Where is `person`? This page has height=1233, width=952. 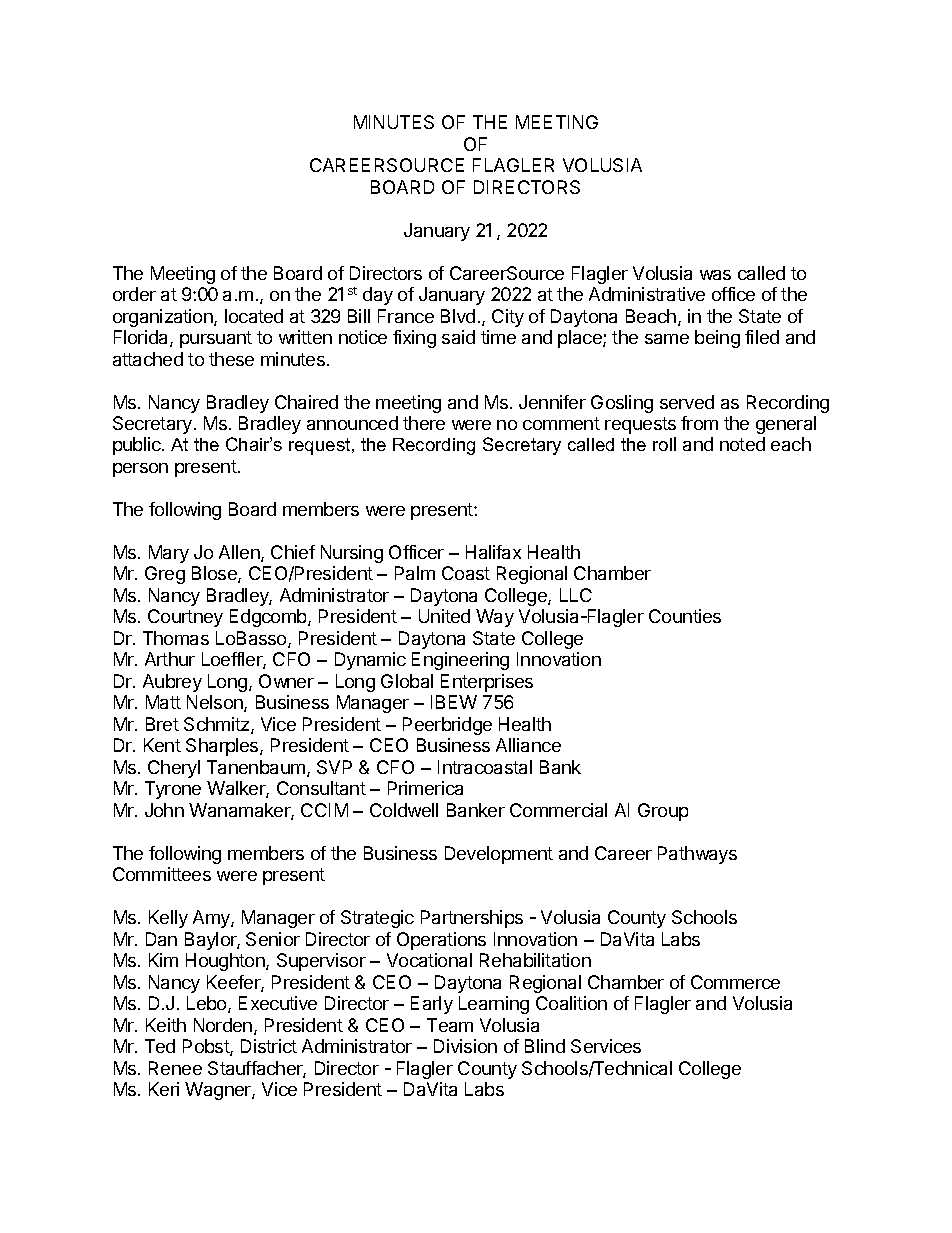
person is located at coordinates (140, 470).
